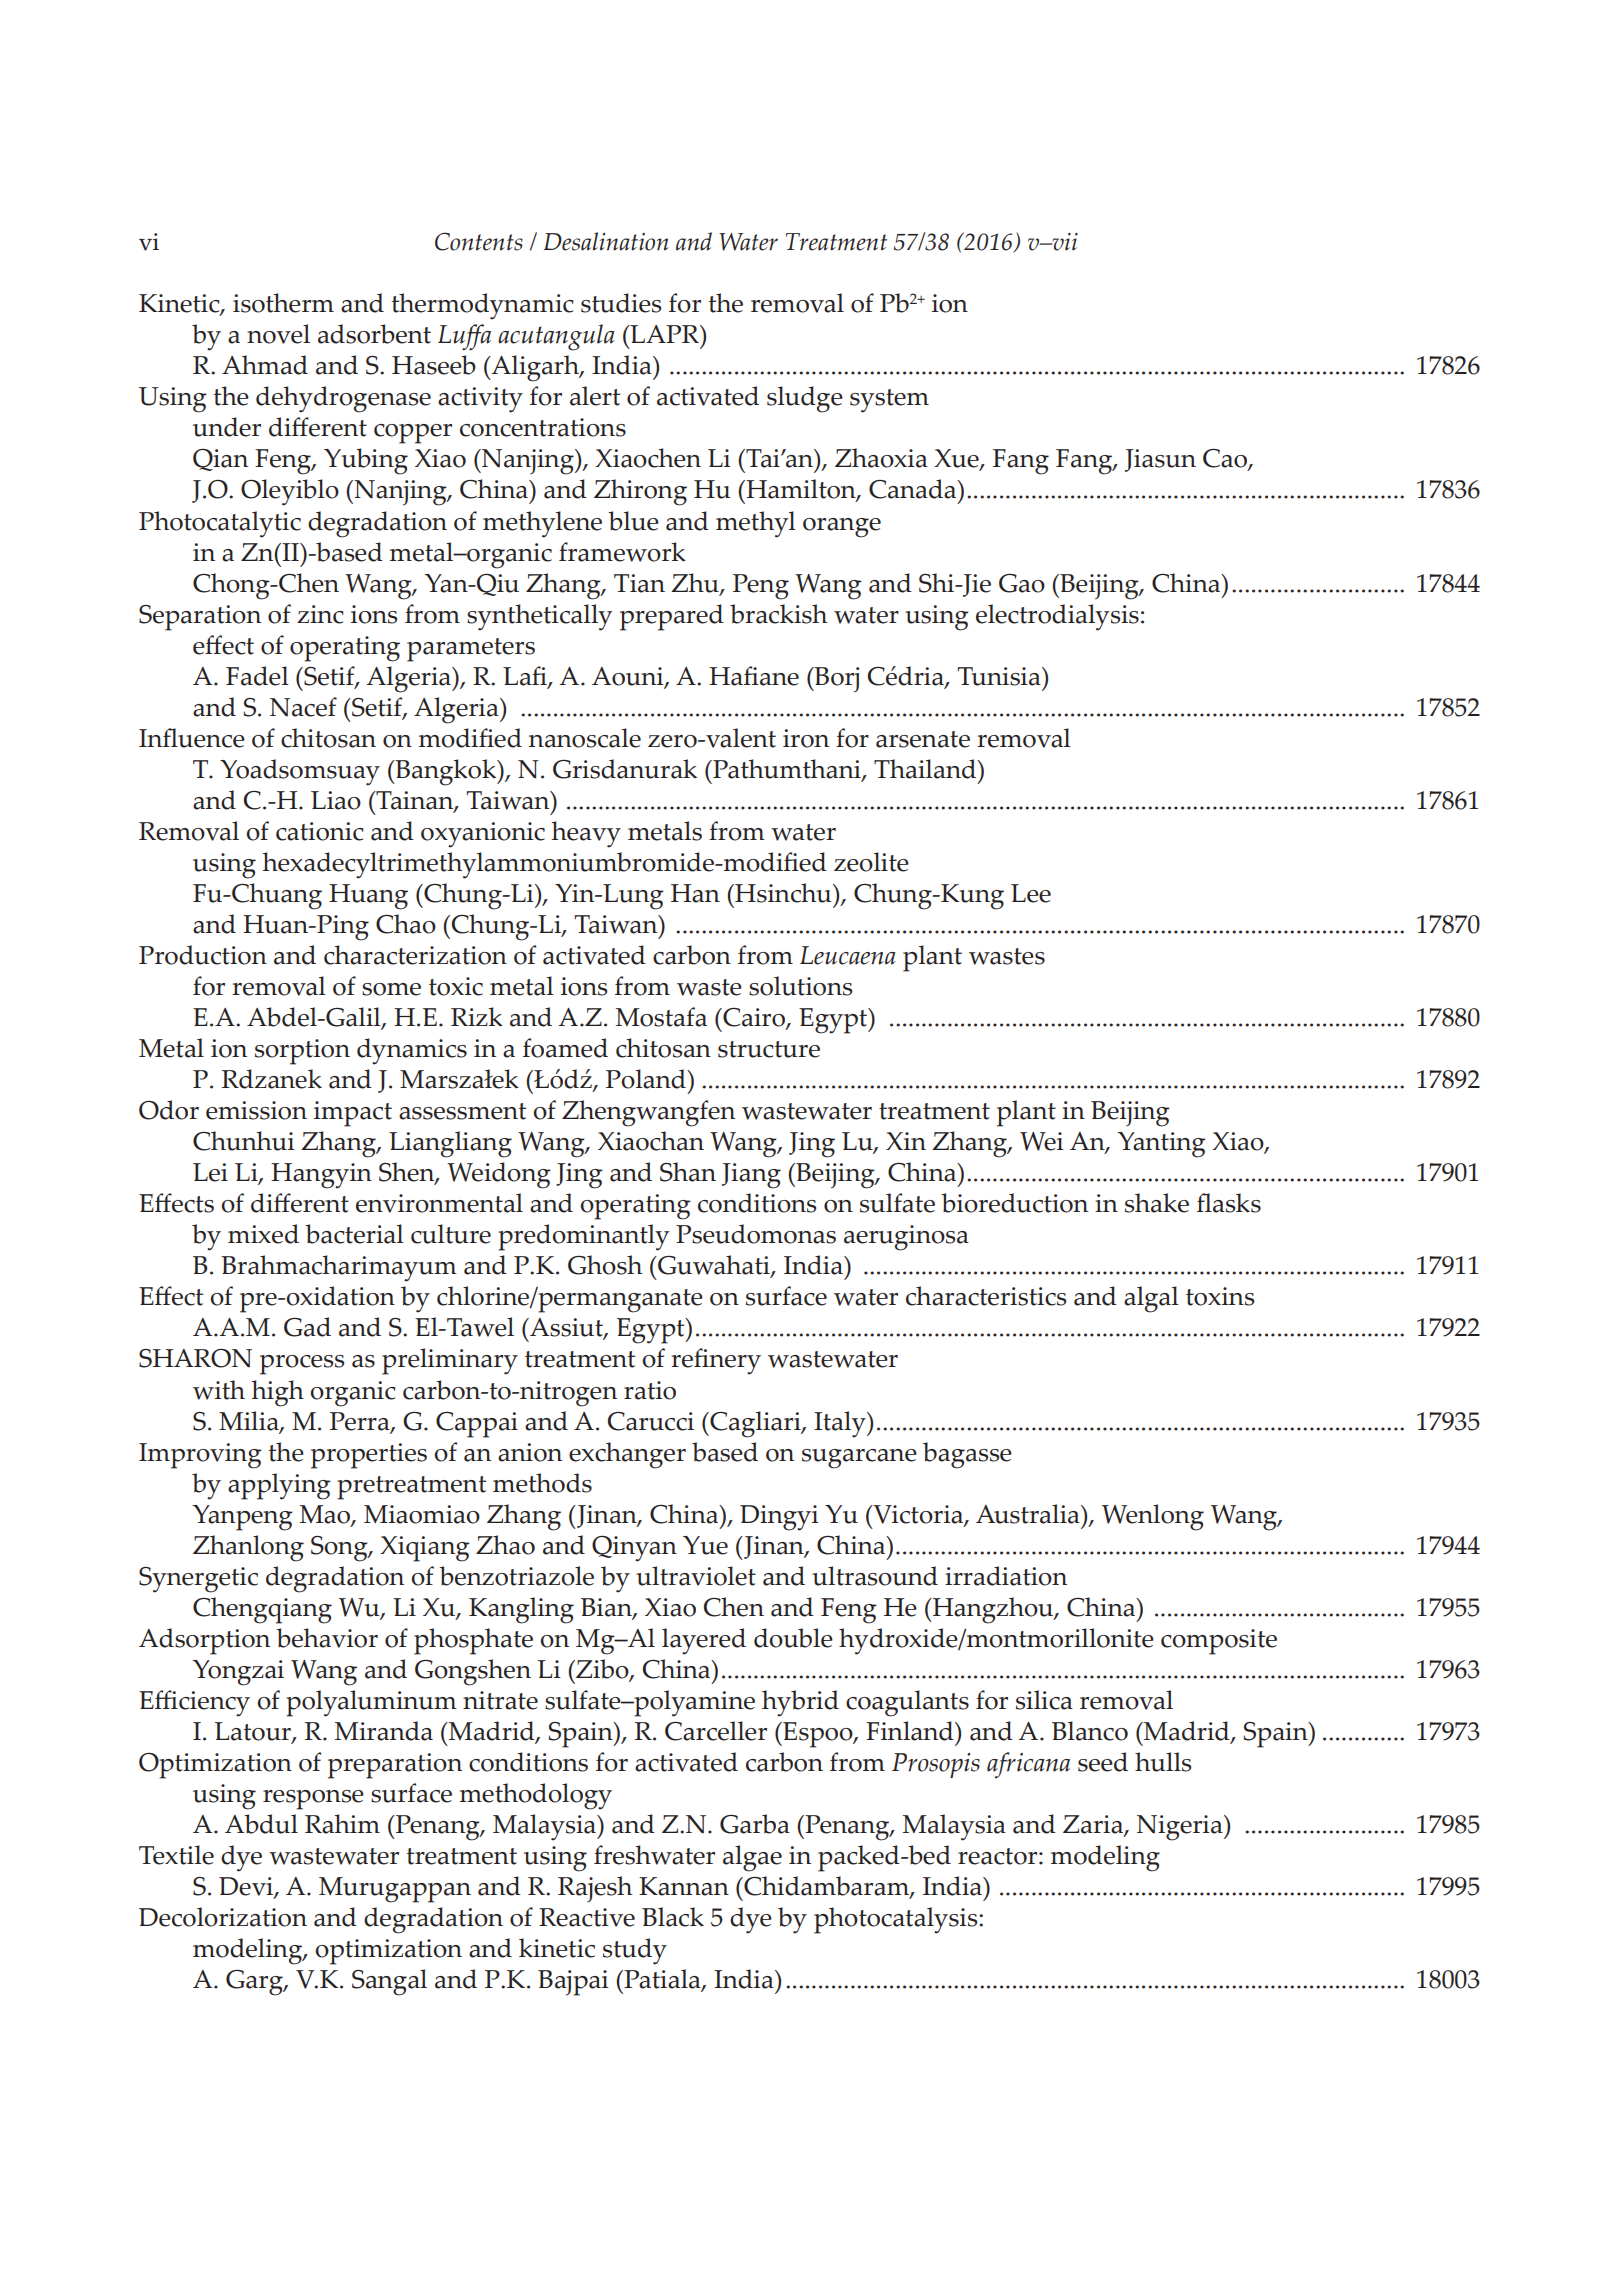  I want to click on structure, so click(769, 1049).
